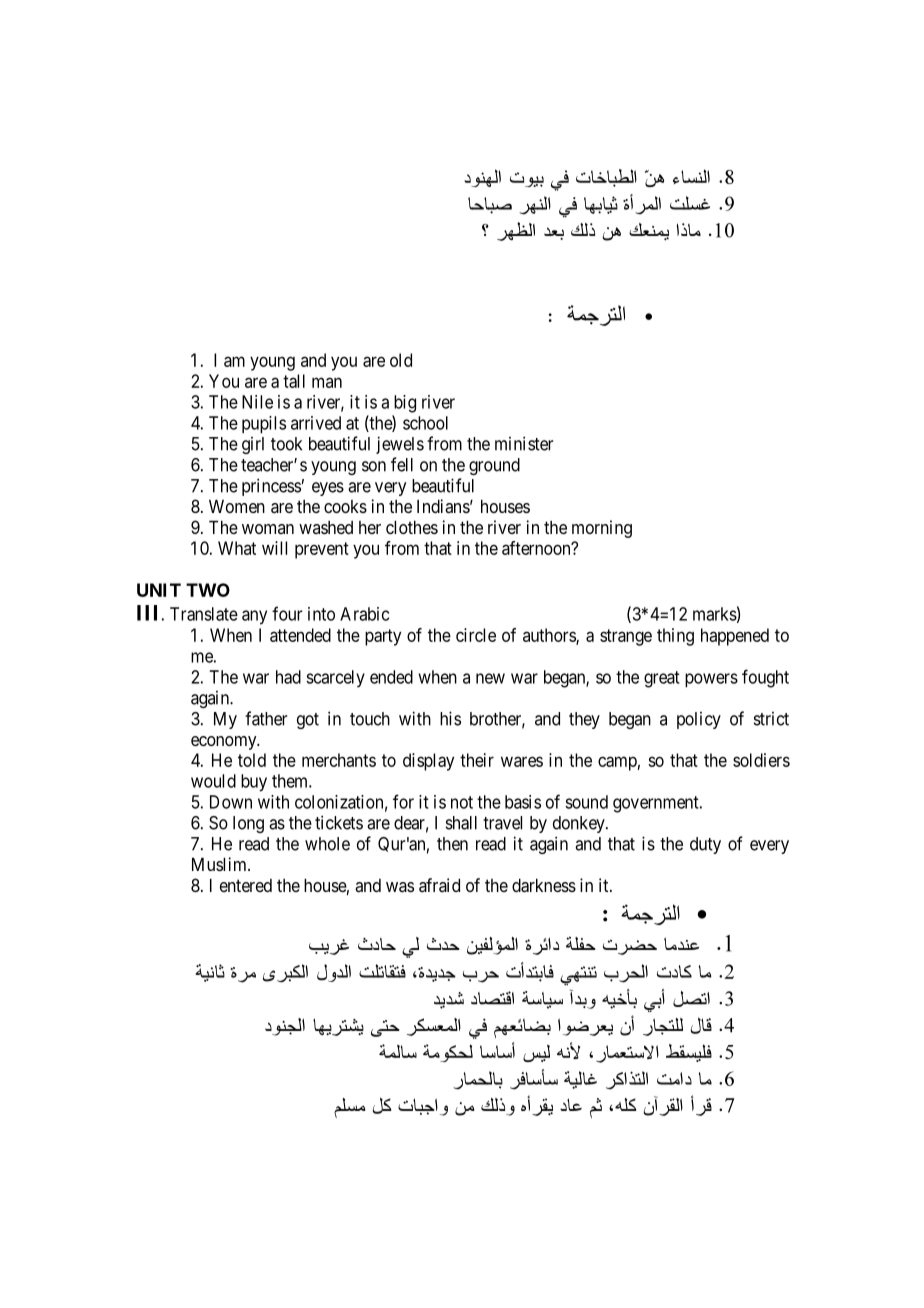 The height and width of the screenshot is (1308, 924). Describe the element at coordinates (405, 404) in the screenshot. I see `big` at that location.
